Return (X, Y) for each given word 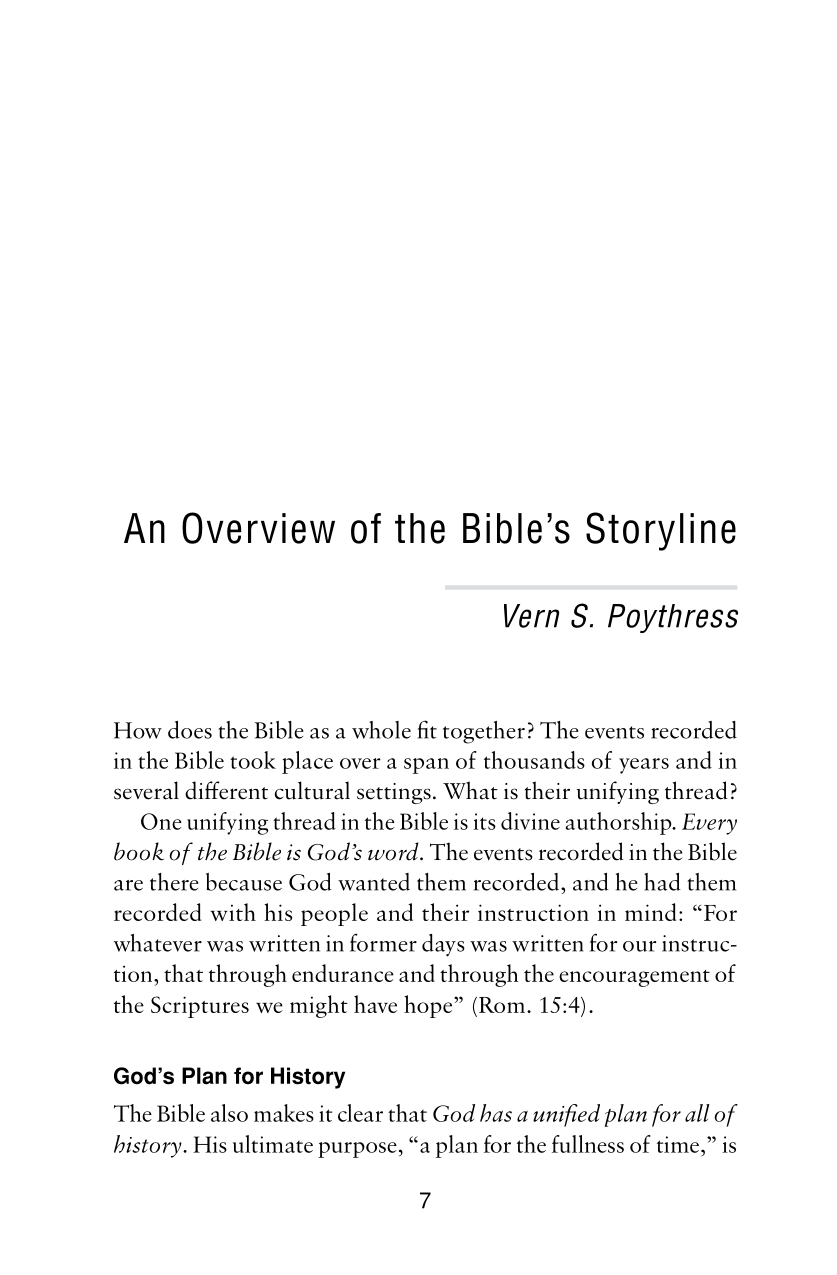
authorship (620, 823)
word (394, 851)
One (161, 821)
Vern (531, 616)
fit (427, 729)
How (138, 730)
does (190, 730)
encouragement (634, 978)
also (229, 1113)
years (644, 766)
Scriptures (200, 1007)
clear (360, 1113)
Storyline (661, 531)
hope (429, 1006)
